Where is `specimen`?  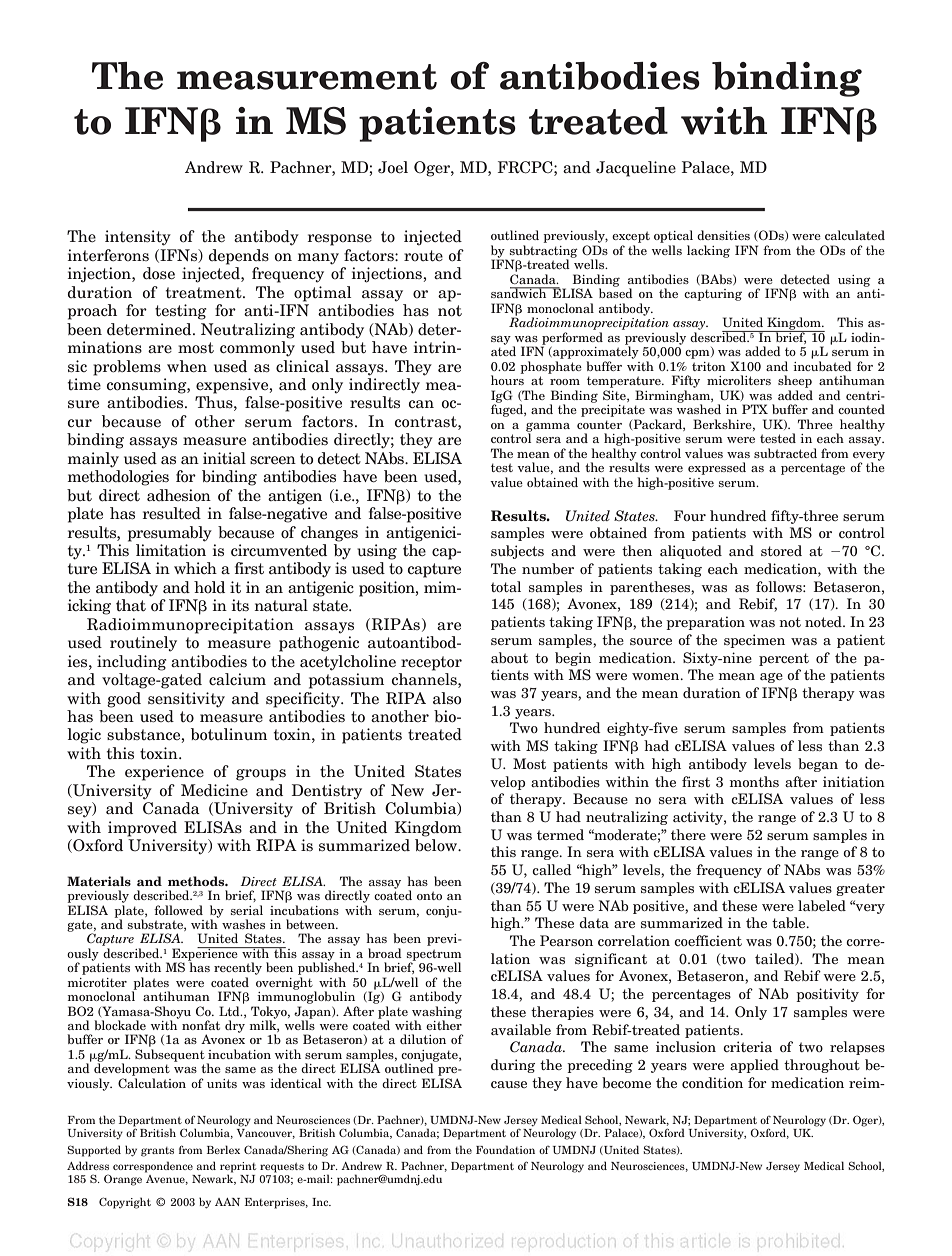
specimen is located at coordinates (754, 641).
